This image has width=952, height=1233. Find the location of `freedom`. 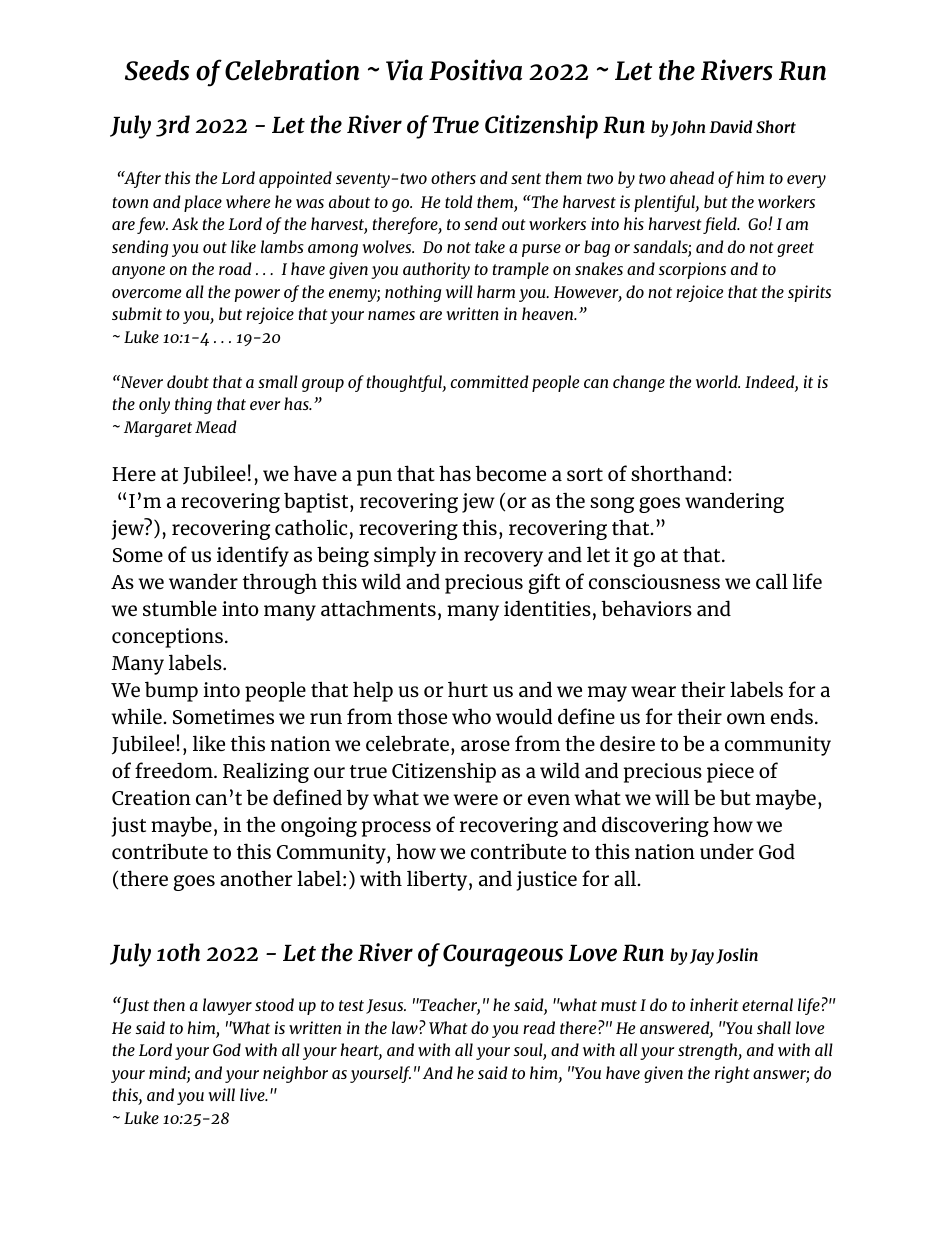

freedom is located at coordinates (175, 770).
